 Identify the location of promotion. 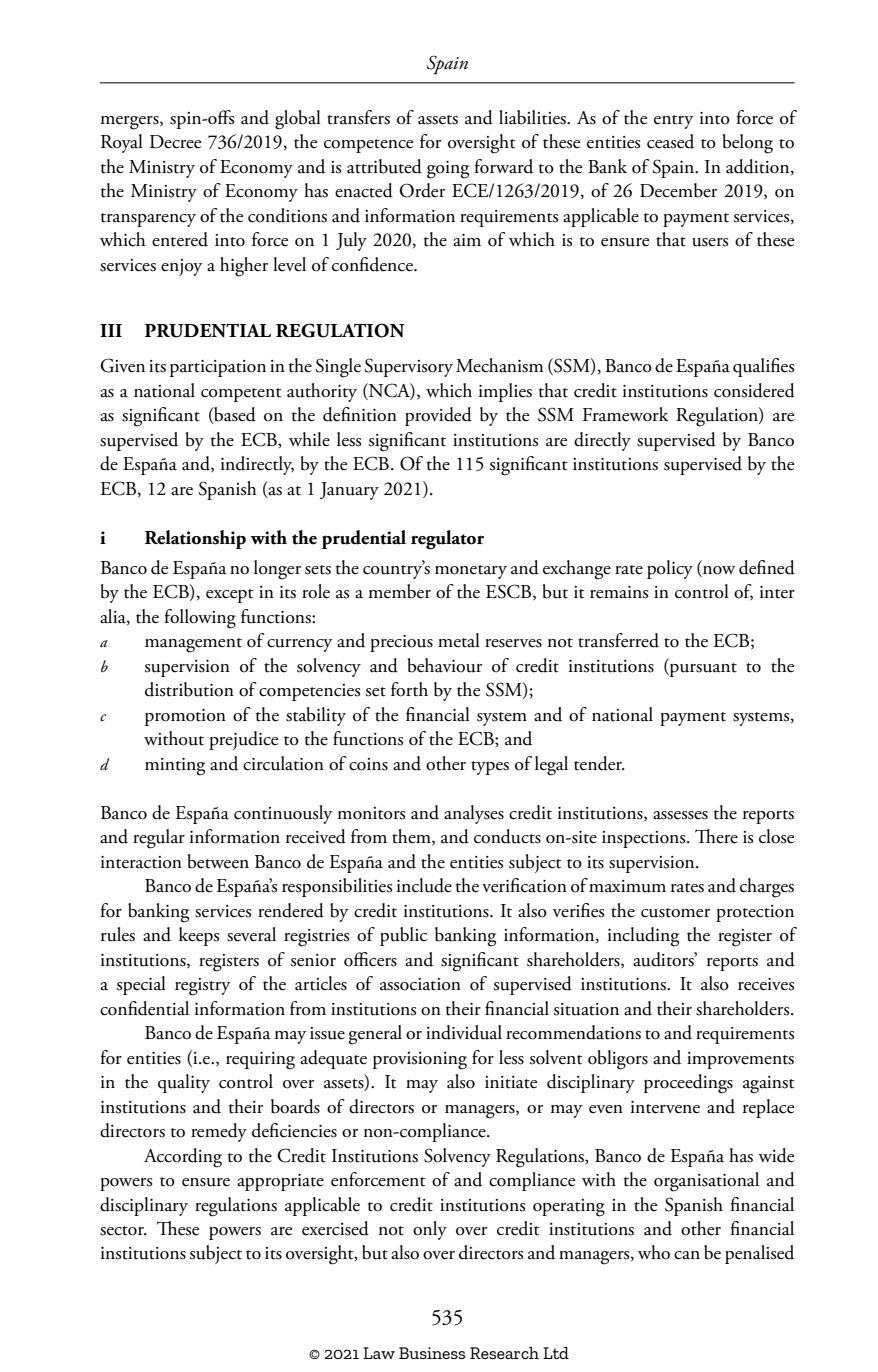
(185, 717).
